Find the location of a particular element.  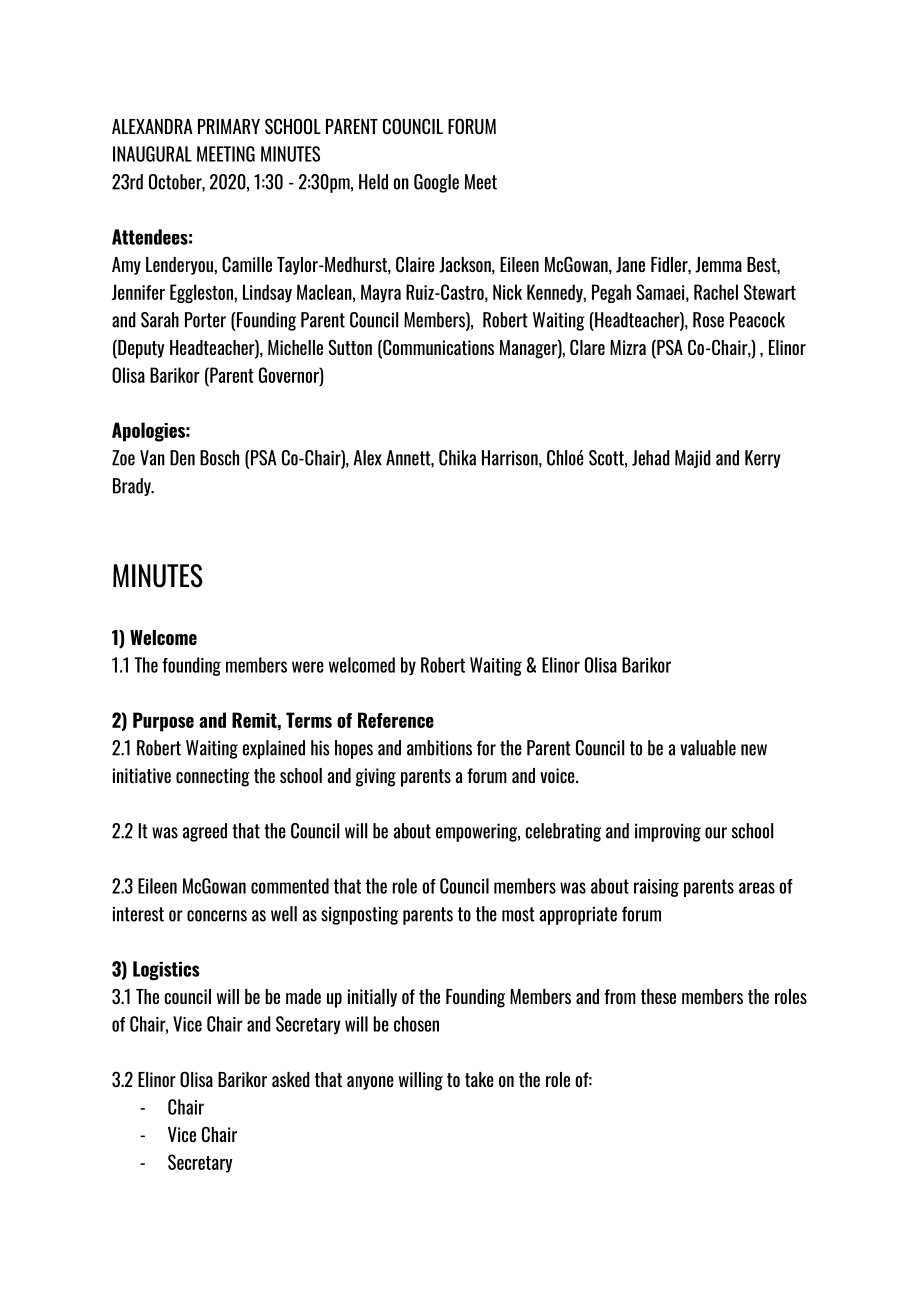

Chika is located at coordinates (457, 458).
